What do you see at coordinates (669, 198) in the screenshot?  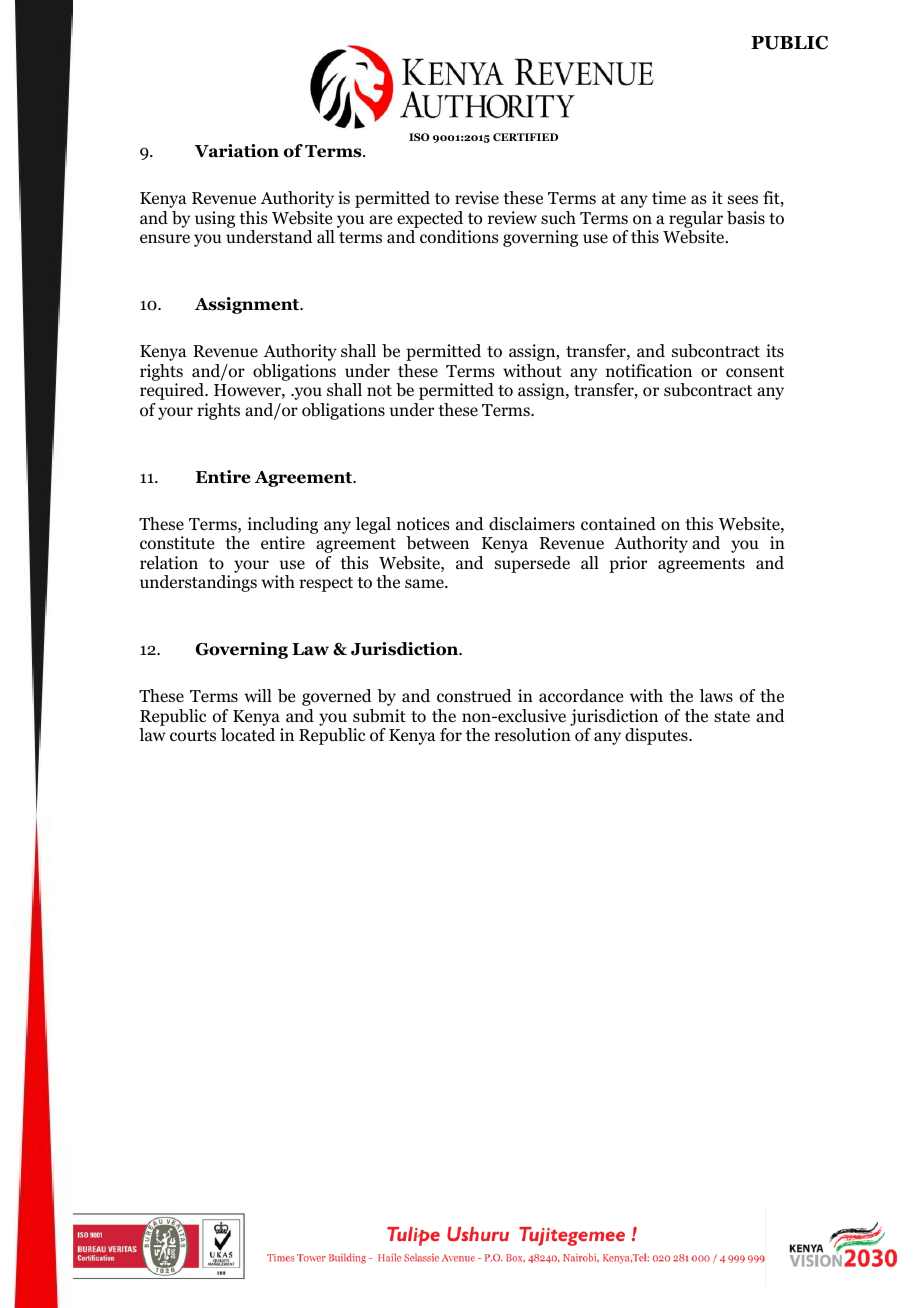 I see `time` at bounding box center [669, 198].
